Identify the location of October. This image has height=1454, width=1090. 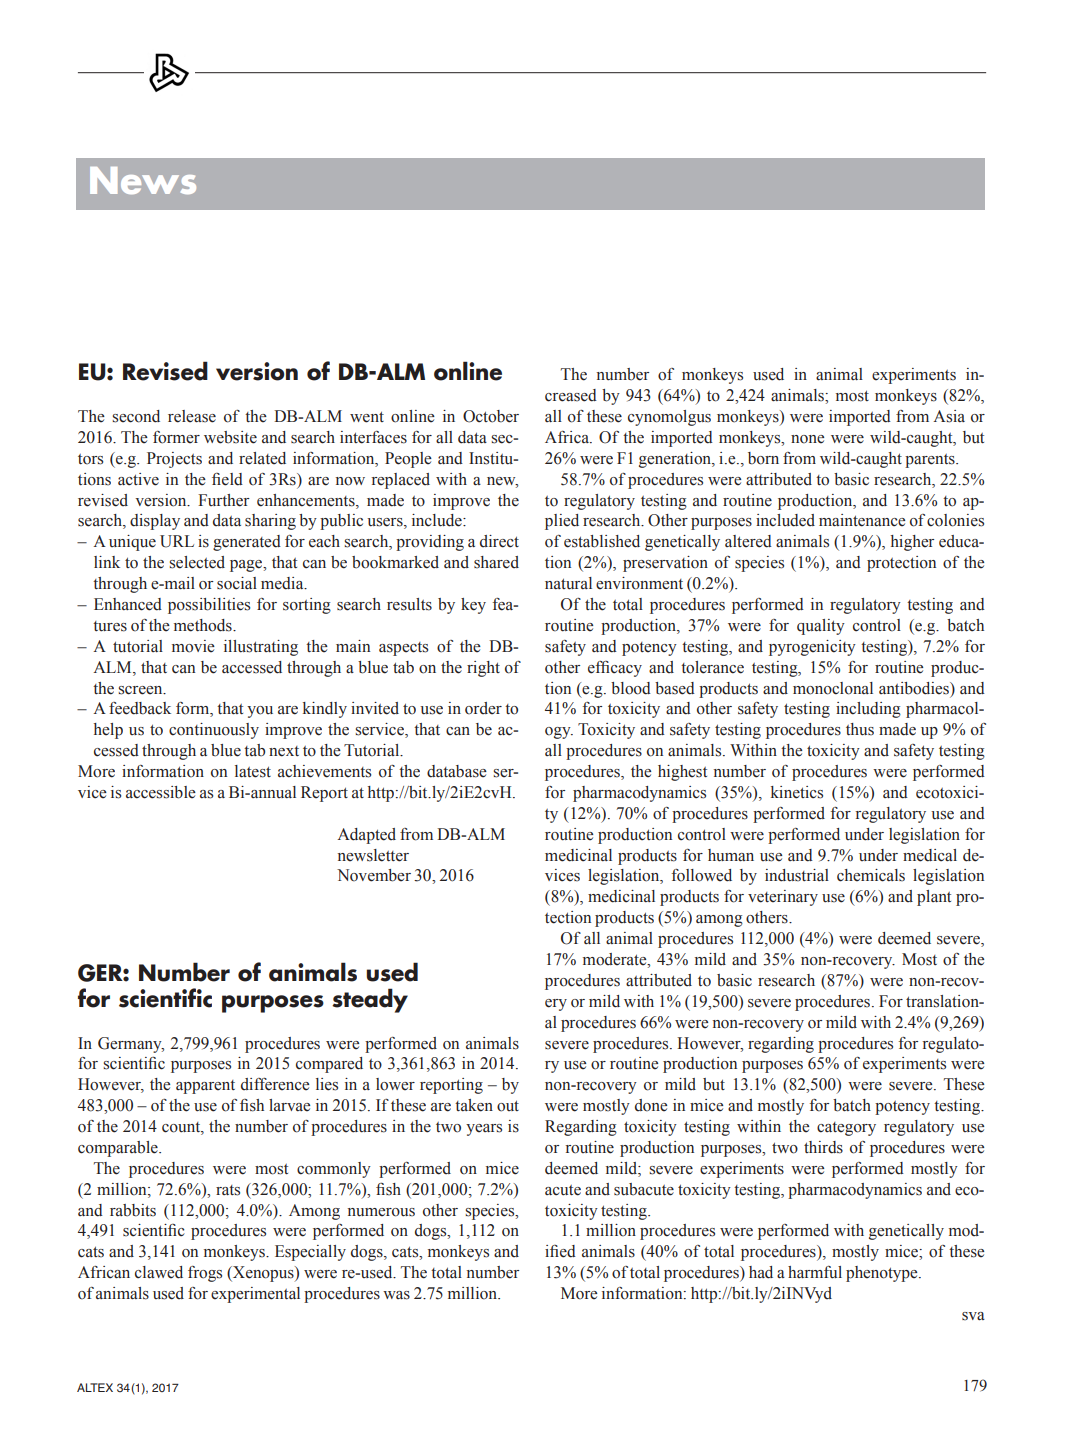
(491, 416).
